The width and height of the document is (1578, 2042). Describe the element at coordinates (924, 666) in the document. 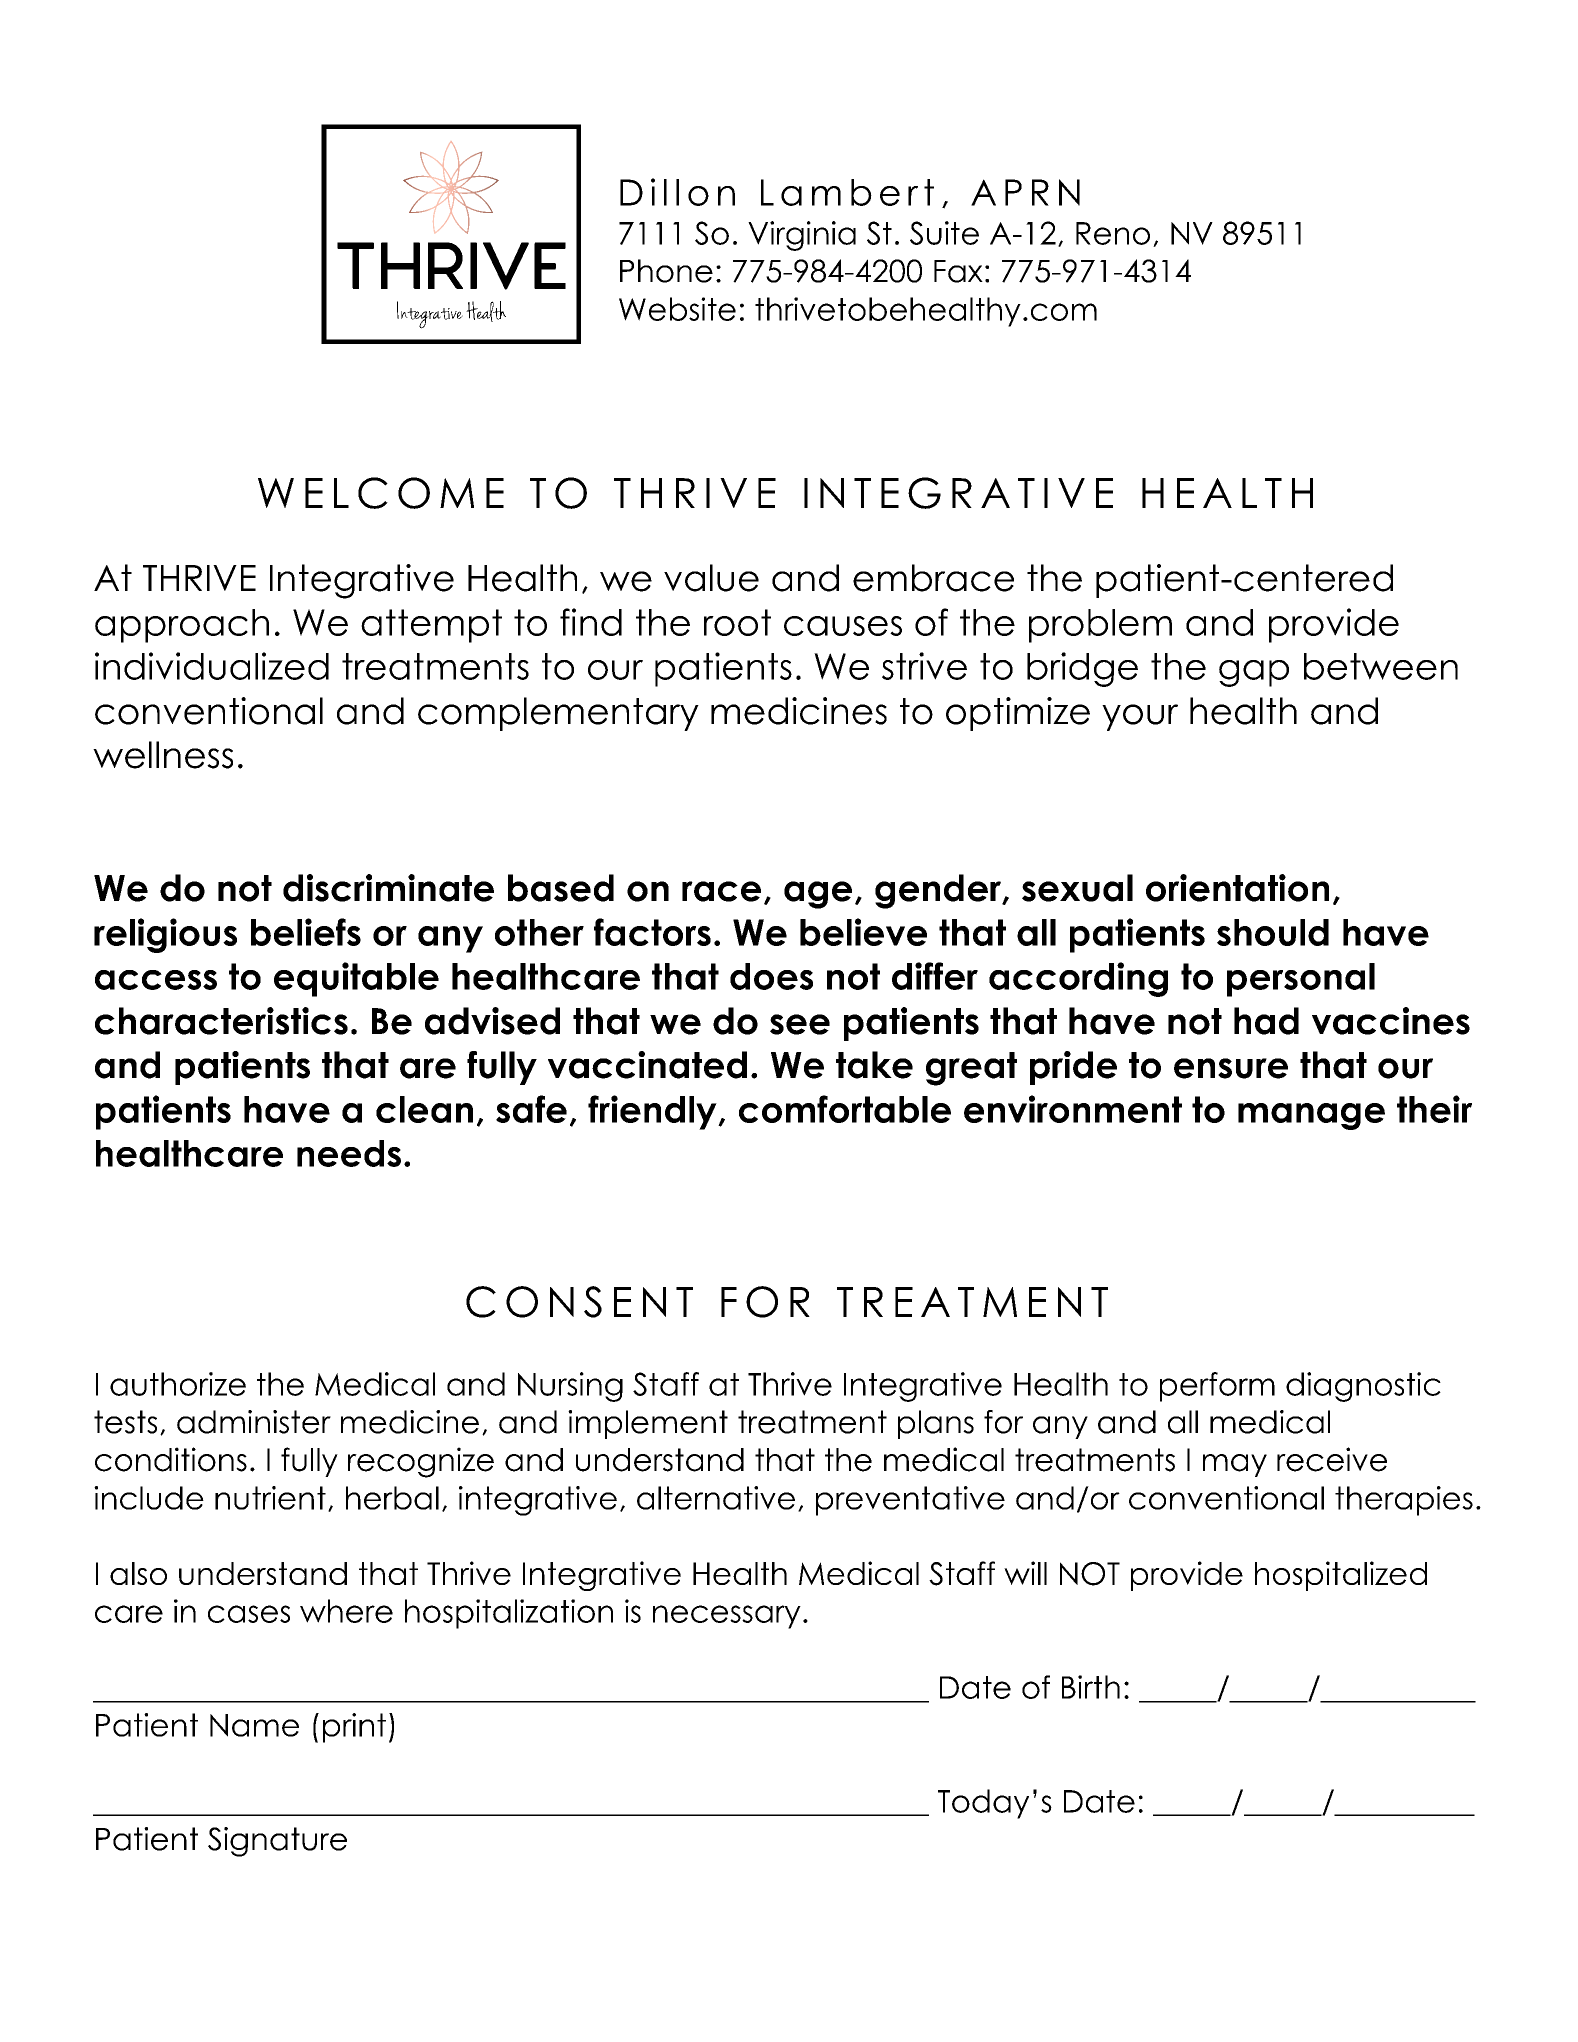

I see `strive` at that location.
